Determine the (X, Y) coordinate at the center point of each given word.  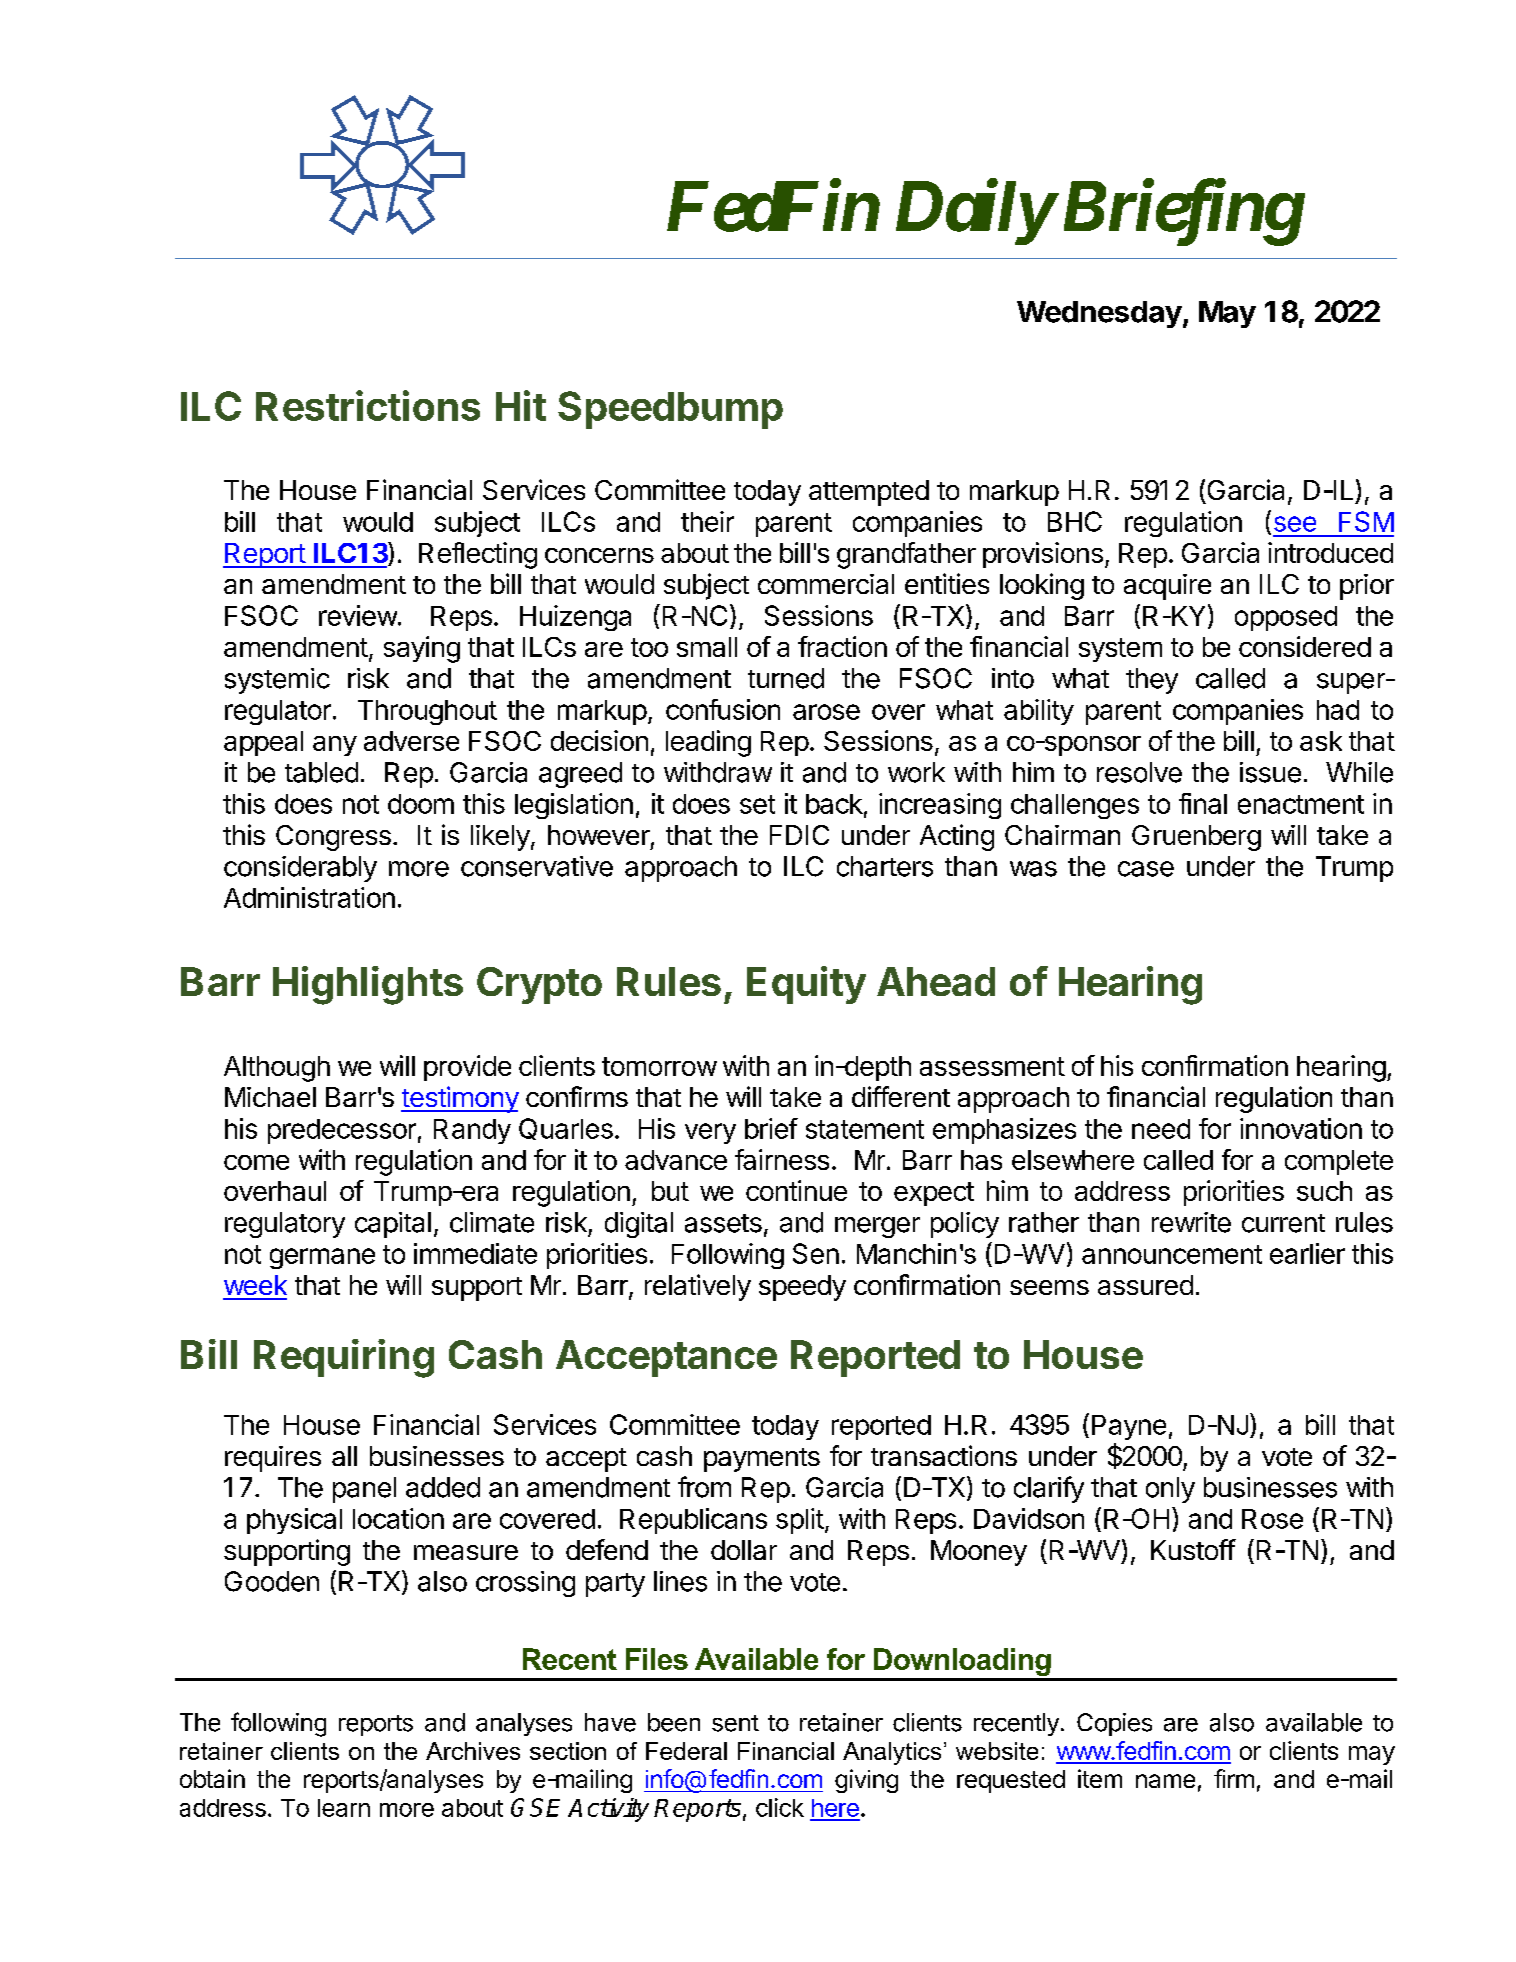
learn (344, 1808)
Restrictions (368, 405)
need (1161, 1129)
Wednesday (1099, 314)
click (780, 1807)
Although (277, 1069)
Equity (806, 985)
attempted (869, 493)
